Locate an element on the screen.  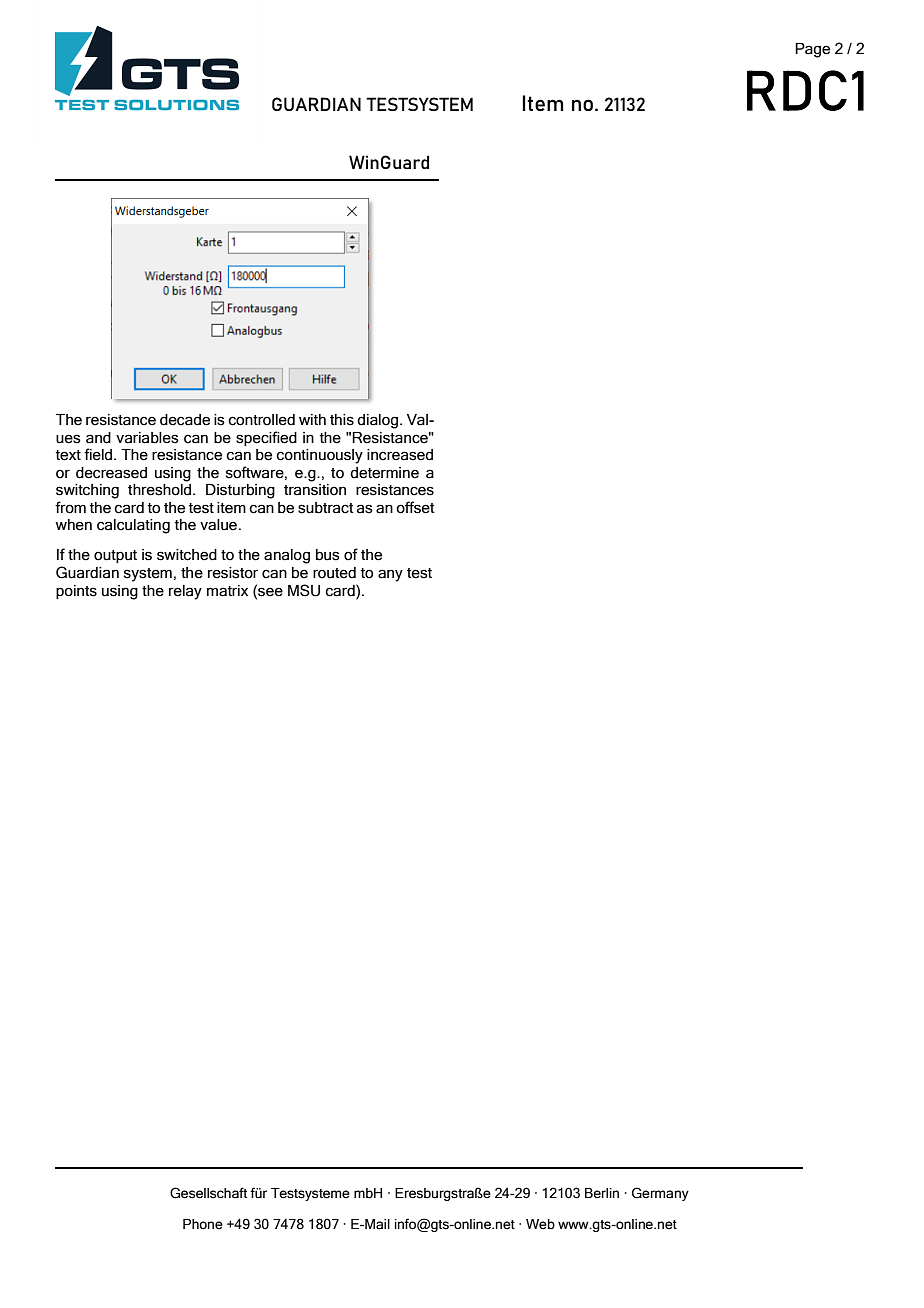
dialog is located at coordinates (379, 421).
